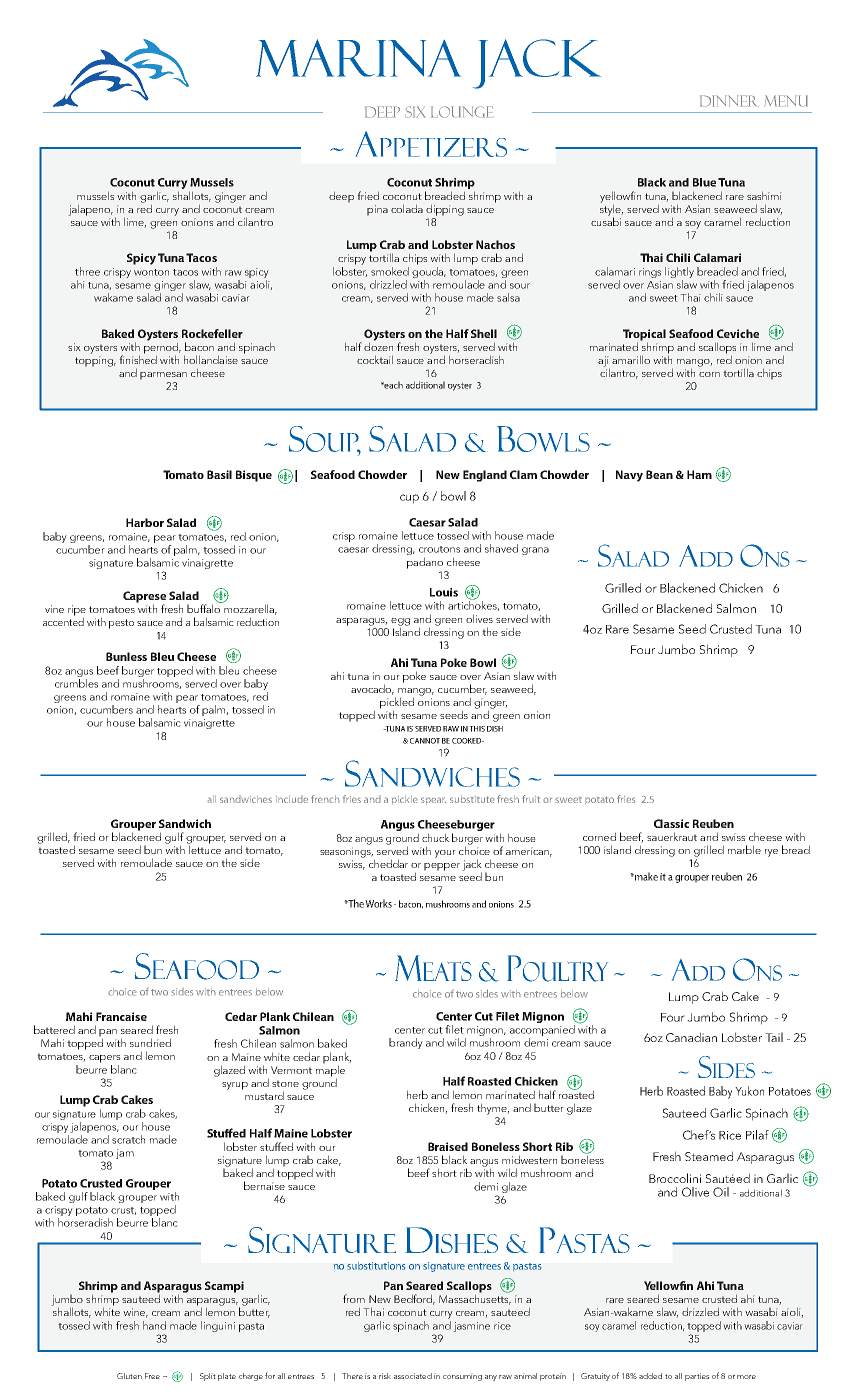 This page has height=1400, width=859. What do you see at coordinates (439, 549) in the page?
I see `croutons` at bounding box center [439, 549].
